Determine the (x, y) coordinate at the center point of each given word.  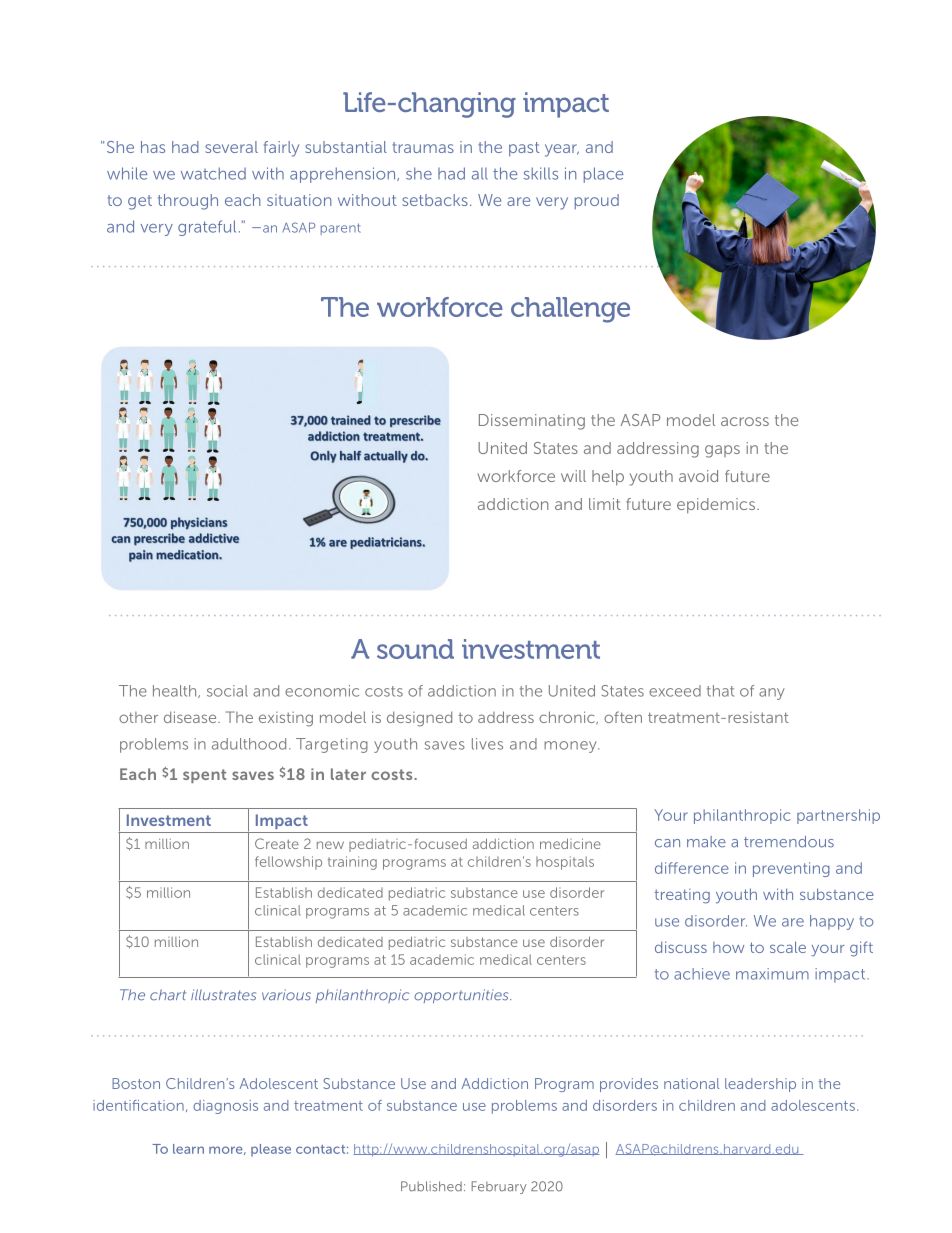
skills (541, 173)
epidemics (717, 505)
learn (188, 1149)
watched (213, 173)
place (603, 175)
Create (277, 843)
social (227, 691)
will (573, 476)
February (499, 1187)
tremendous (789, 842)
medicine (570, 843)
